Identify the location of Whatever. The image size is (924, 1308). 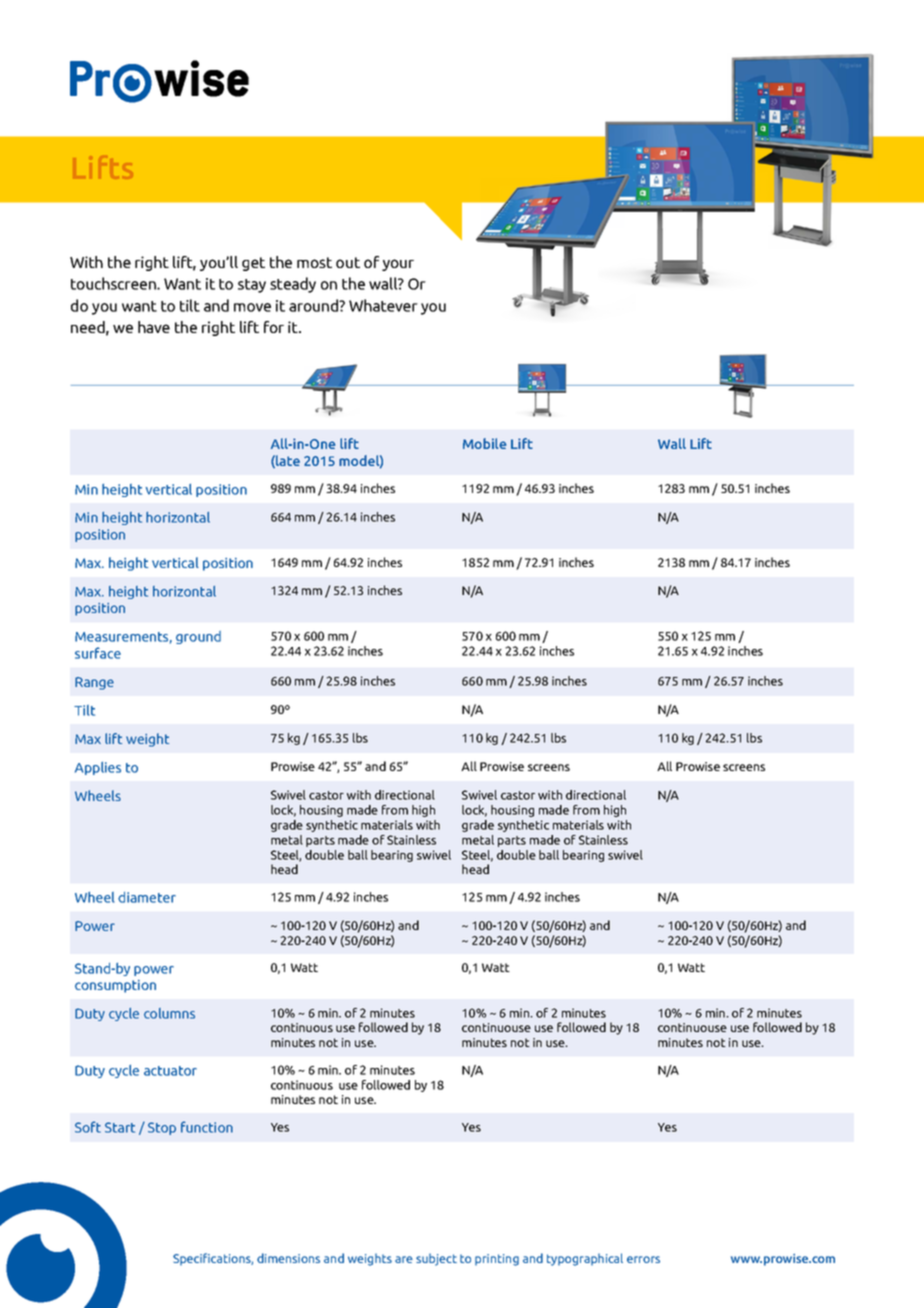
(383, 305).
